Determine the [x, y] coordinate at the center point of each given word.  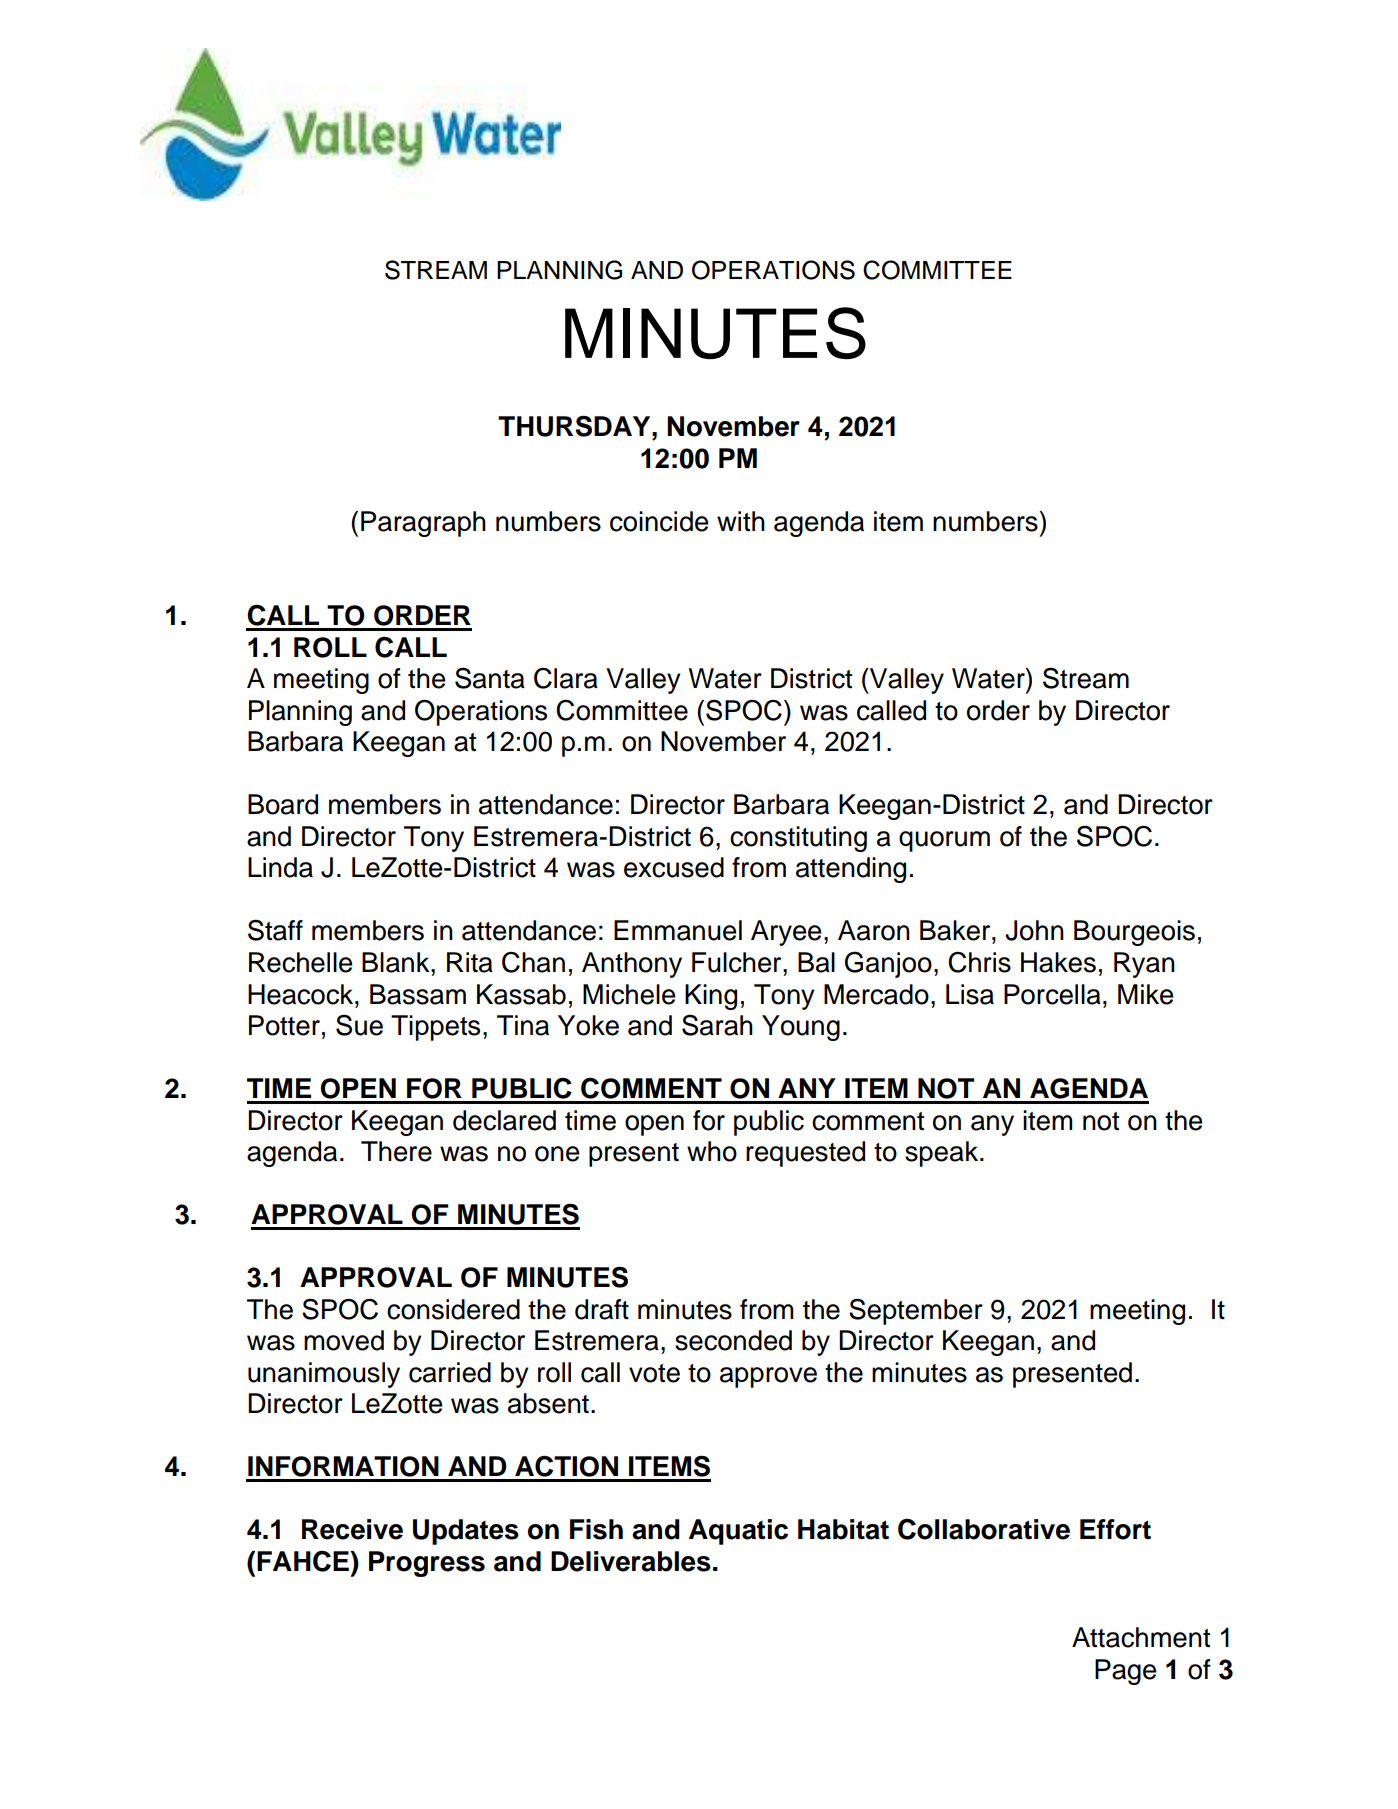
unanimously [324, 1375]
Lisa [970, 994]
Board [283, 804]
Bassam [418, 994]
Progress [427, 1564]
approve [768, 1377]
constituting [798, 839]
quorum [944, 841]
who [712, 1151]
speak [943, 1154]
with [741, 521]
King [711, 997]
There [396, 1151]
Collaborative [984, 1529]
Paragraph [423, 524]
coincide [659, 521]
